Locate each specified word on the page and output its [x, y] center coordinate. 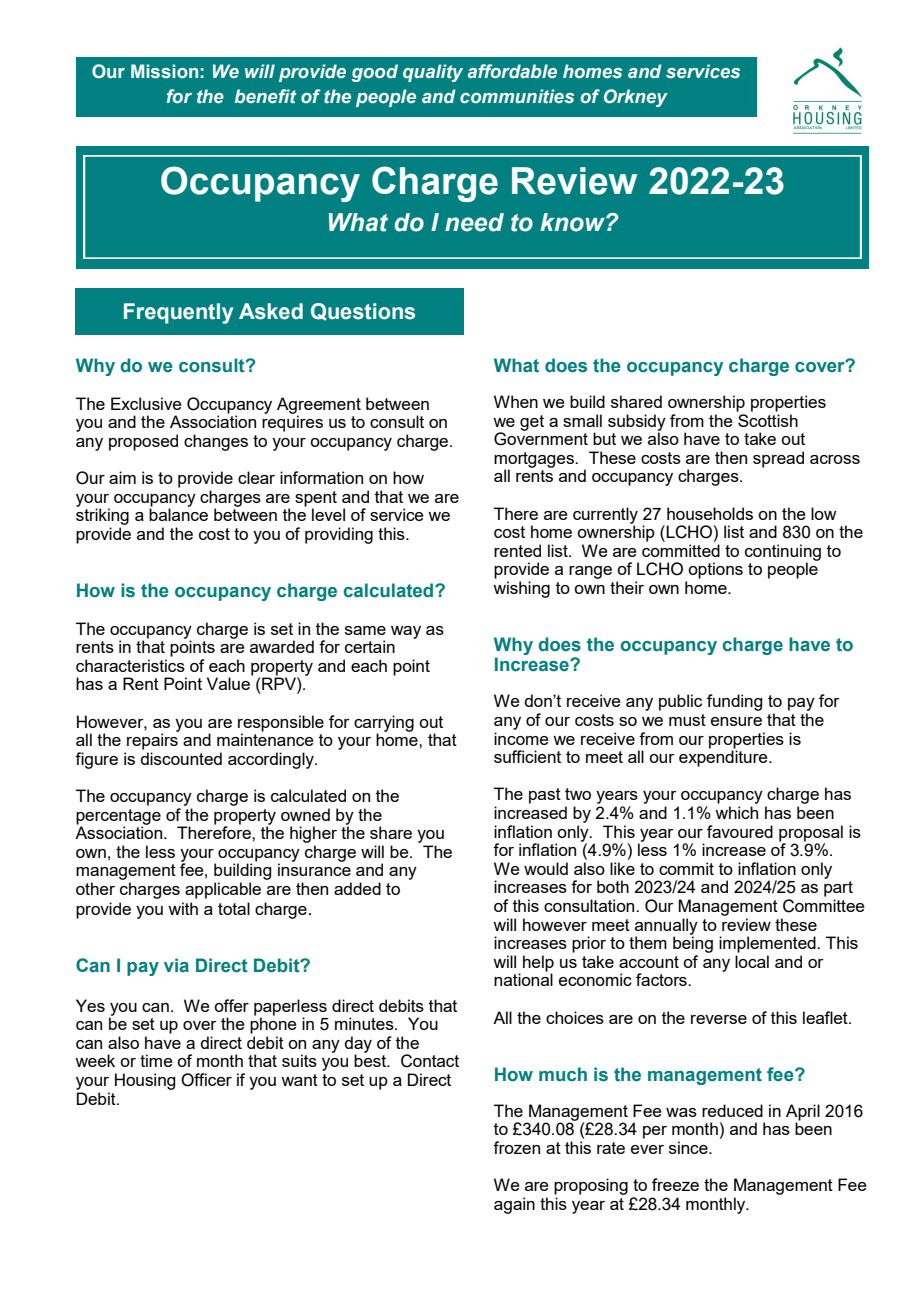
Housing [145, 1081]
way [406, 632]
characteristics [130, 665]
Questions [363, 312]
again [514, 1205]
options [715, 570]
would [546, 868]
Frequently [178, 313]
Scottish [767, 419]
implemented [768, 944]
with [183, 908]
